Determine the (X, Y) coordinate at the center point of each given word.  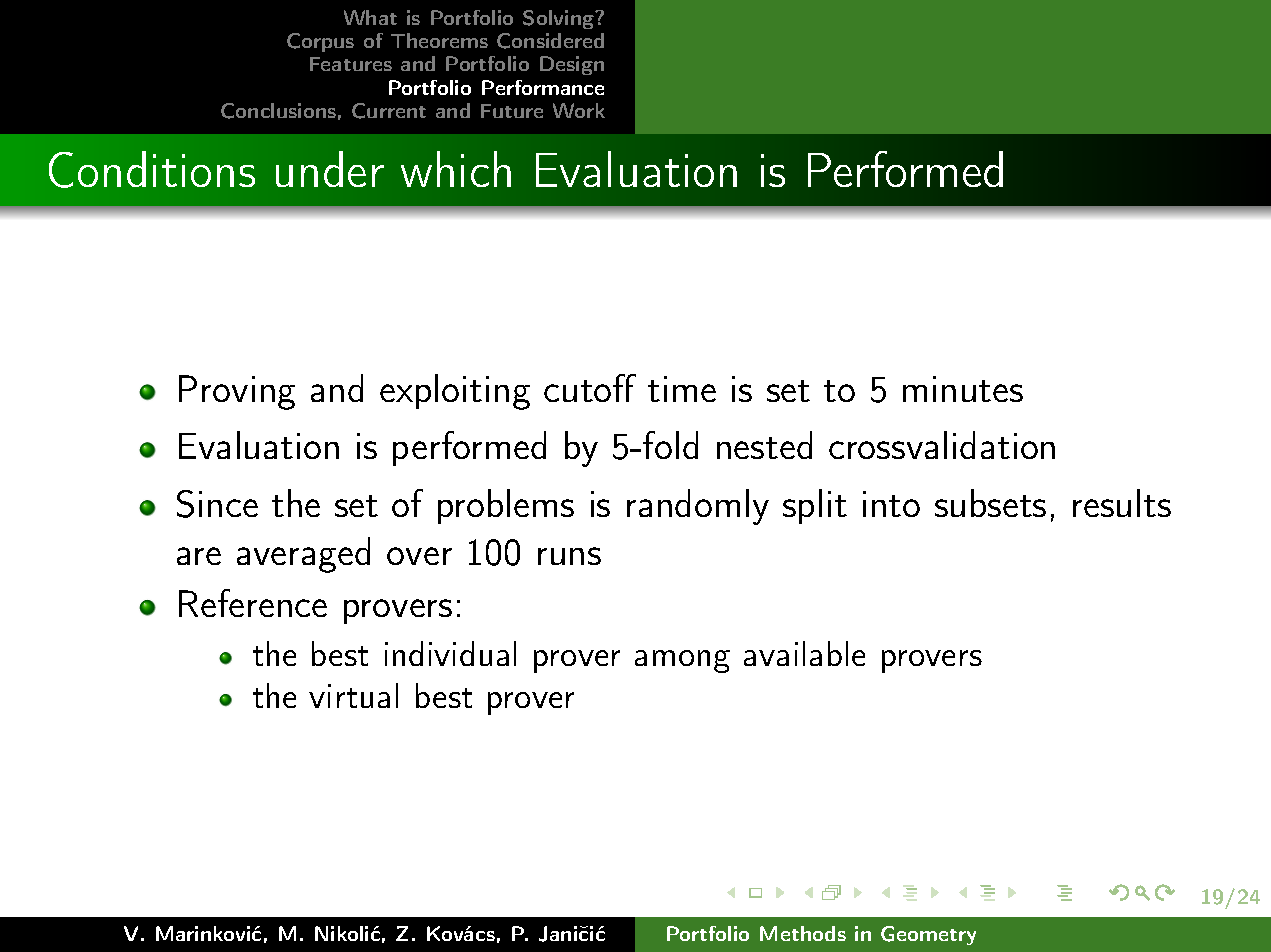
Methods (803, 933)
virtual (353, 695)
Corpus (320, 42)
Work (579, 110)
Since (217, 504)
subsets (990, 503)
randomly (698, 507)
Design (572, 65)
